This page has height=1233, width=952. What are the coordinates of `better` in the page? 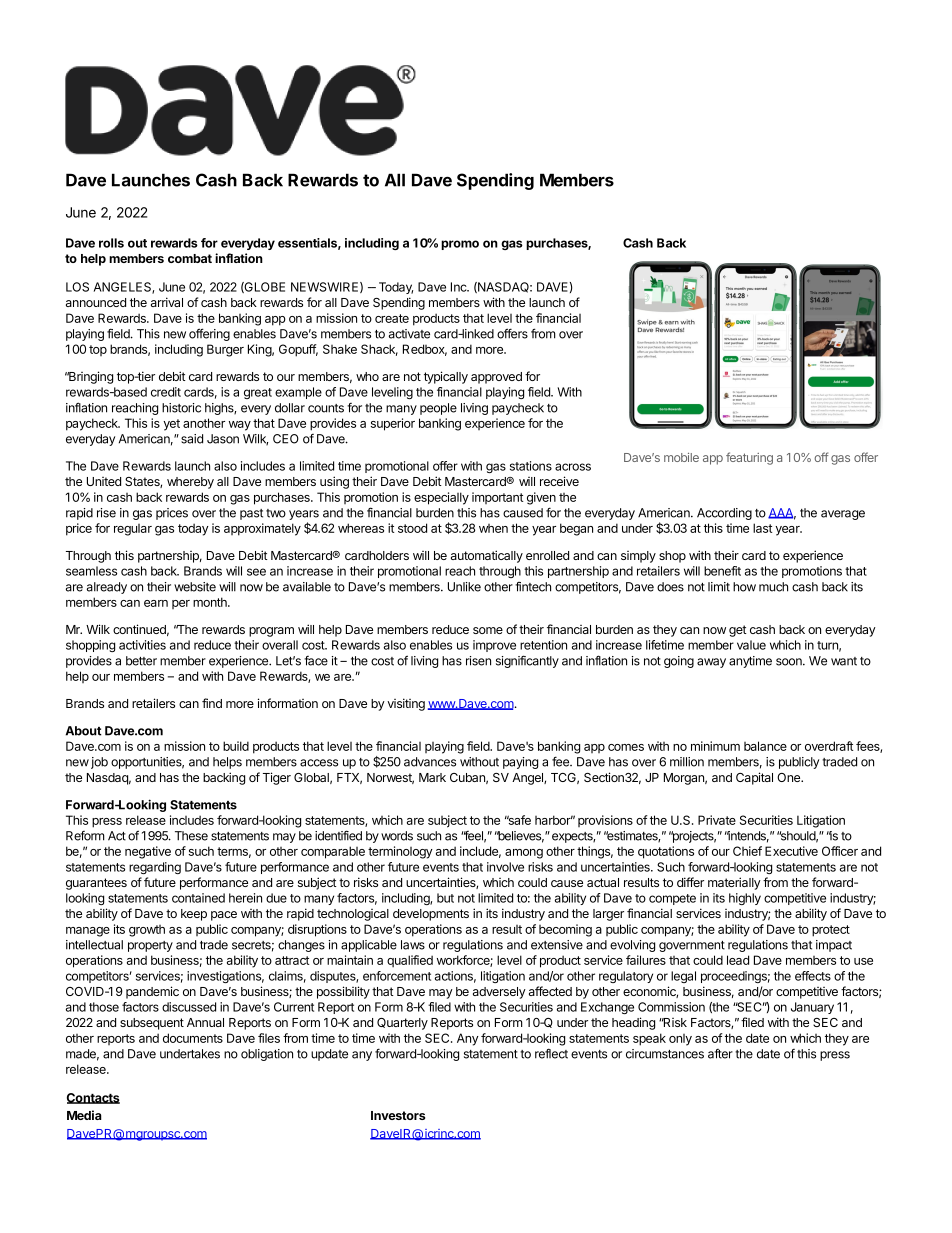 It's located at (141, 661).
